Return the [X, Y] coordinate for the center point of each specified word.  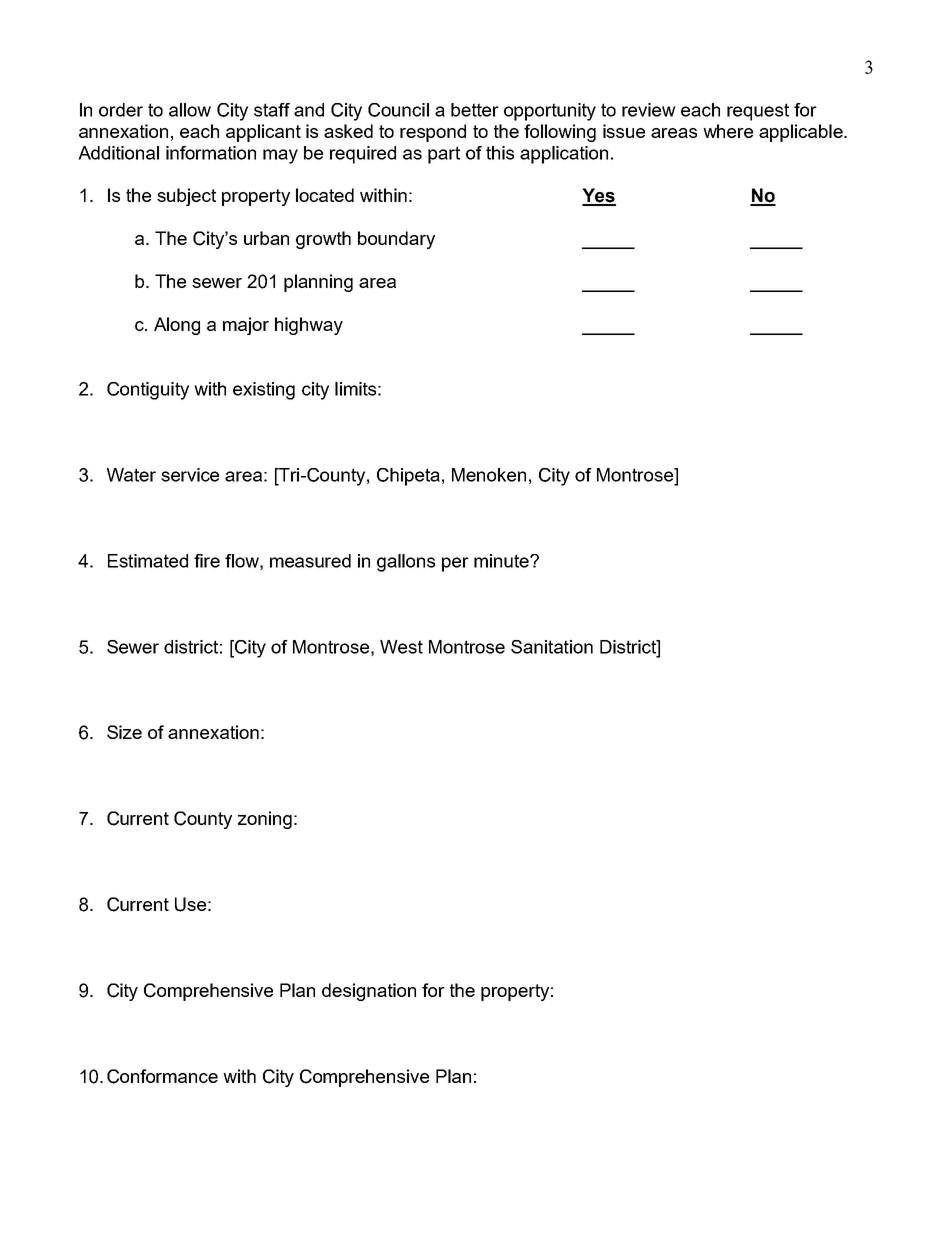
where [728, 131]
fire [207, 561]
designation [369, 992]
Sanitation [552, 647]
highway [309, 326]
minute [502, 561]
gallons [406, 563]
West [401, 647]
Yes [599, 196]
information [211, 153]
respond [433, 133]
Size [124, 732]
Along [177, 326]
